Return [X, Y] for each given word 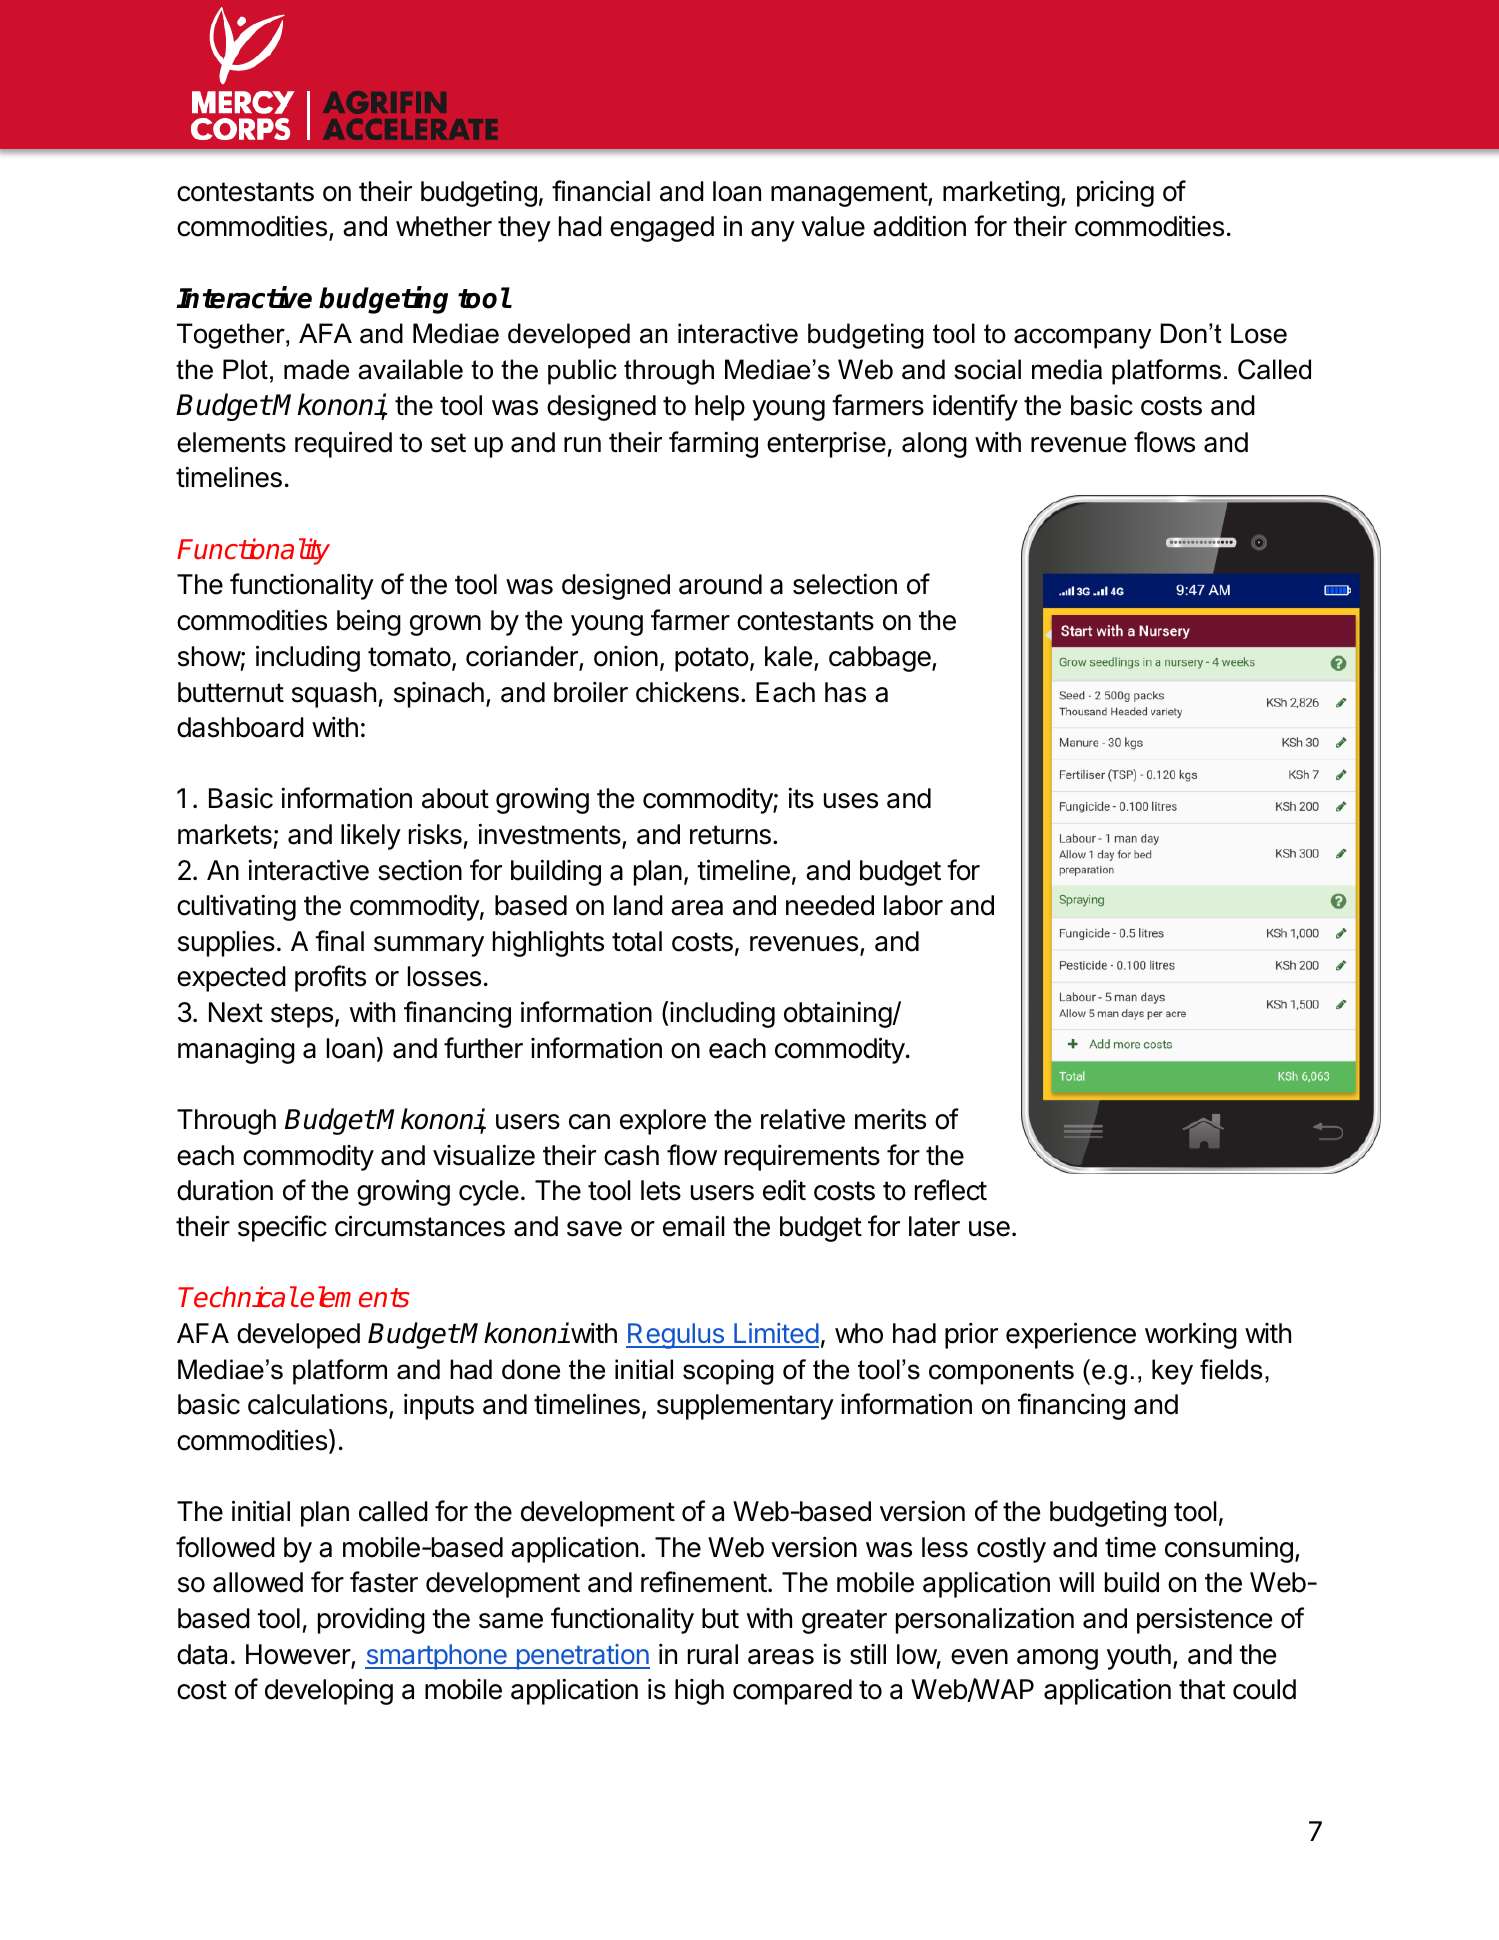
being [369, 622]
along [934, 445]
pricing [1115, 193]
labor [913, 905]
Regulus [676, 1336]
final [339, 941]
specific [282, 1228]
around [720, 584]
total [637, 941]
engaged [662, 229]
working [1191, 1335]
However [299, 1655]
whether [444, 226]
